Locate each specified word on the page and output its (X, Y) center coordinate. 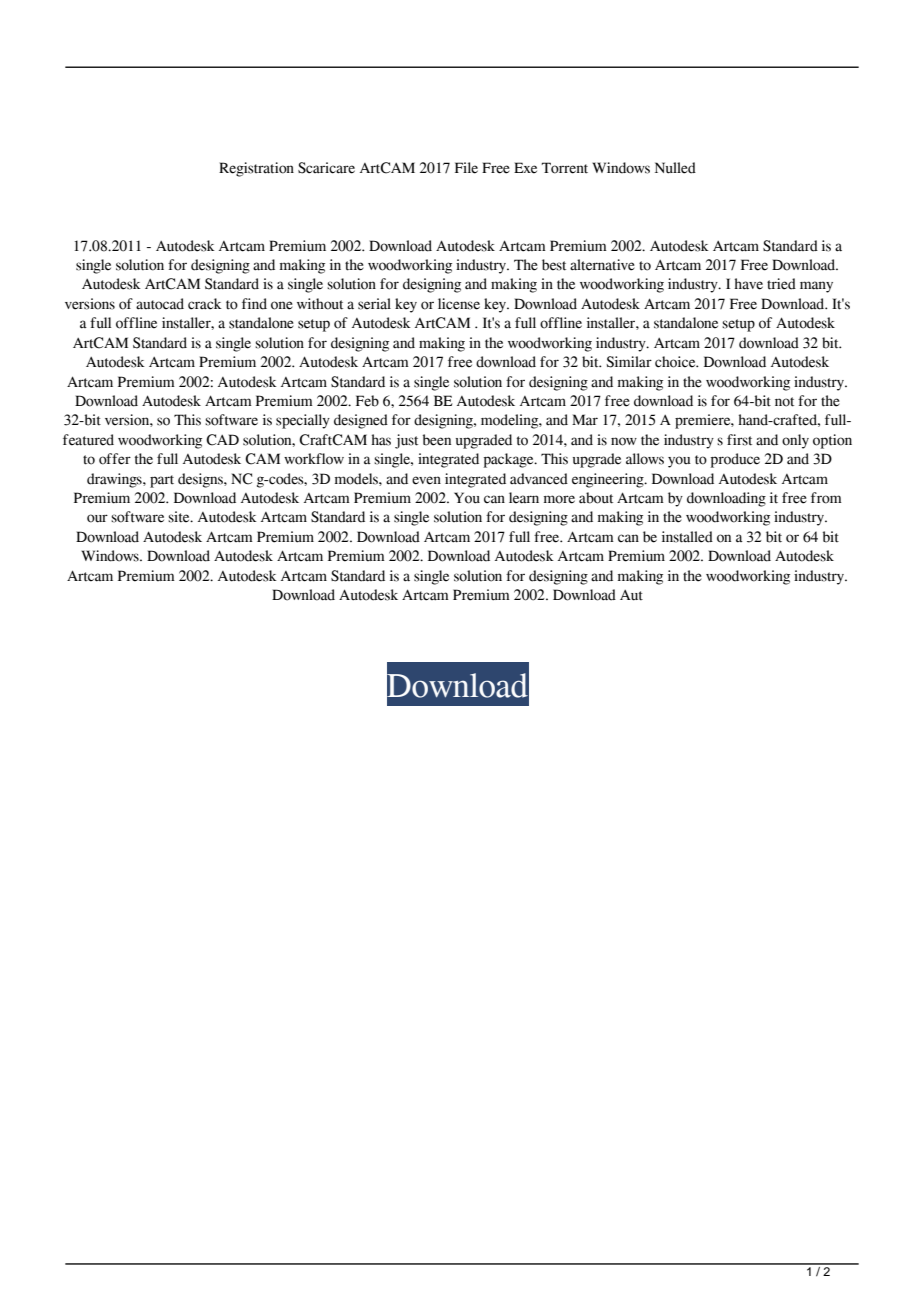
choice (676, 362)
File (466, 168)
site (180, 517)
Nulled (675, 168)
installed (687, 537)
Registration (256, 169)
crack (205, 304)
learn (524, 498)
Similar (629, 362)
